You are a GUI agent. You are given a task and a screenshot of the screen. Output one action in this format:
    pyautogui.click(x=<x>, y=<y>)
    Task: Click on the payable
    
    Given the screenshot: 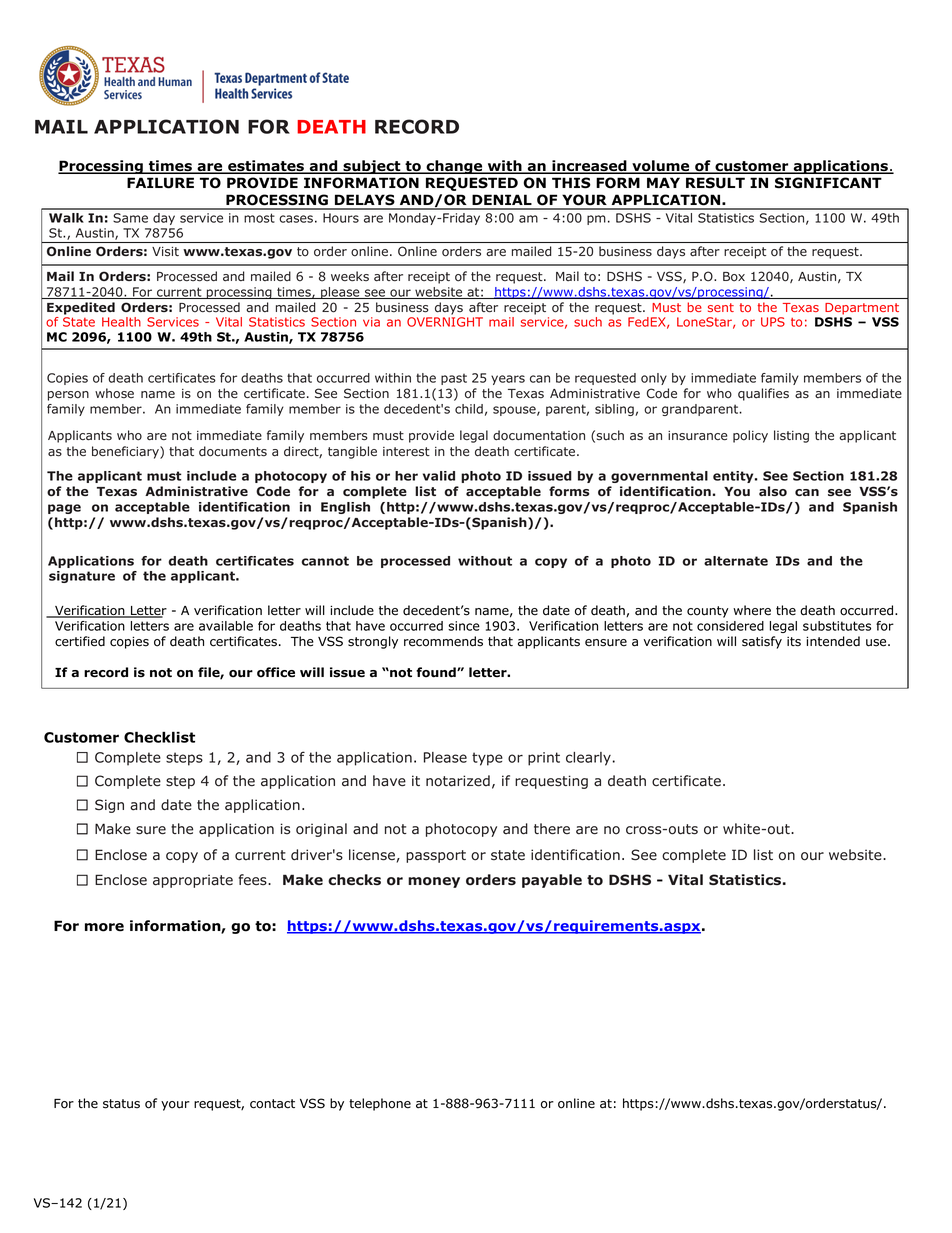 What is the action you would take?
    pyautogui.click(x=552, y=881)
